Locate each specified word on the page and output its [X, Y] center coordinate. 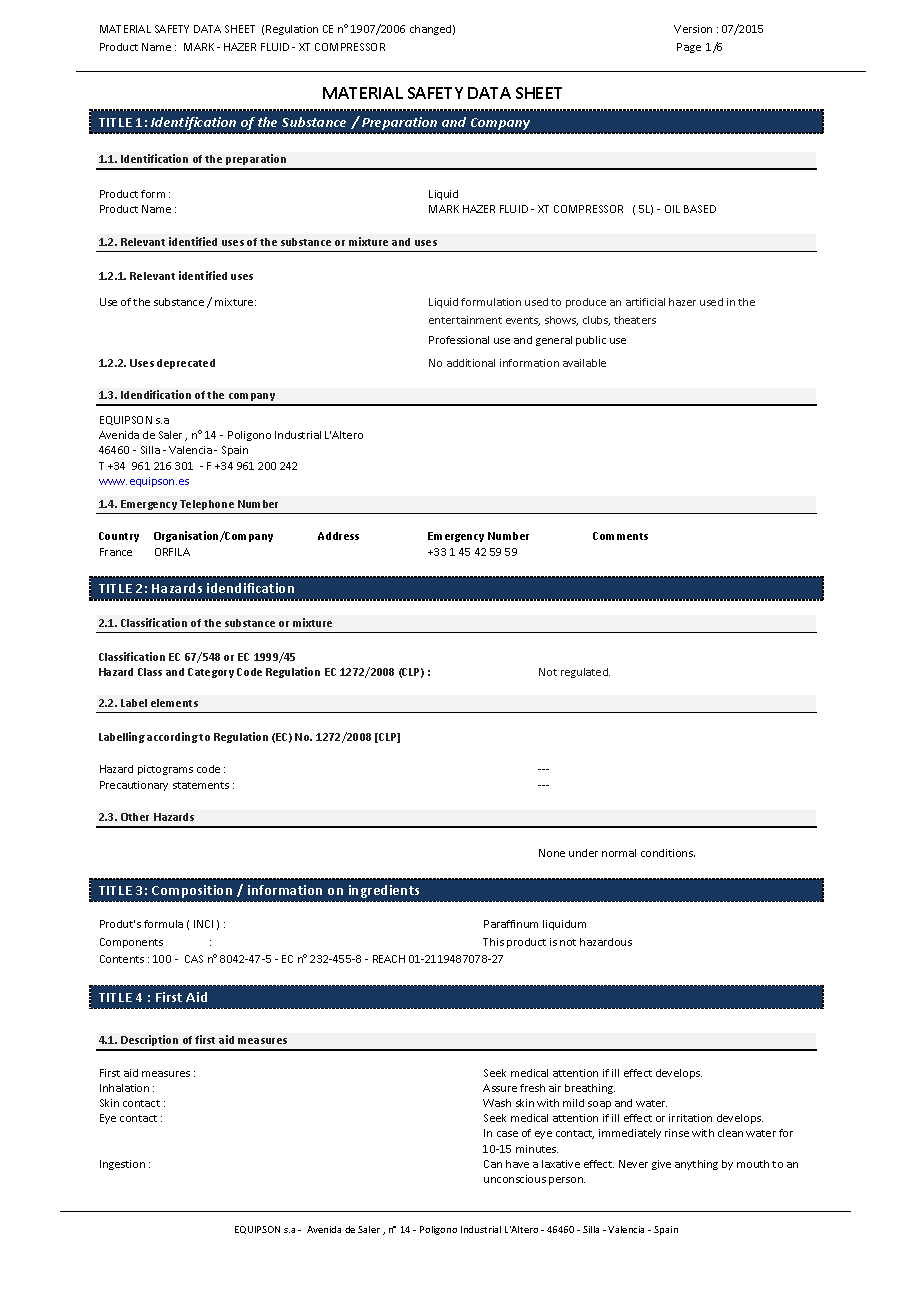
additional [471, 363]
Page [689, 48]
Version [693, 29]
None [552, 853]
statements [201, 785]
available [584, 363]
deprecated [186, 364]
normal [619, 853]
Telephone [207, 505]
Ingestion [122, 1165]
